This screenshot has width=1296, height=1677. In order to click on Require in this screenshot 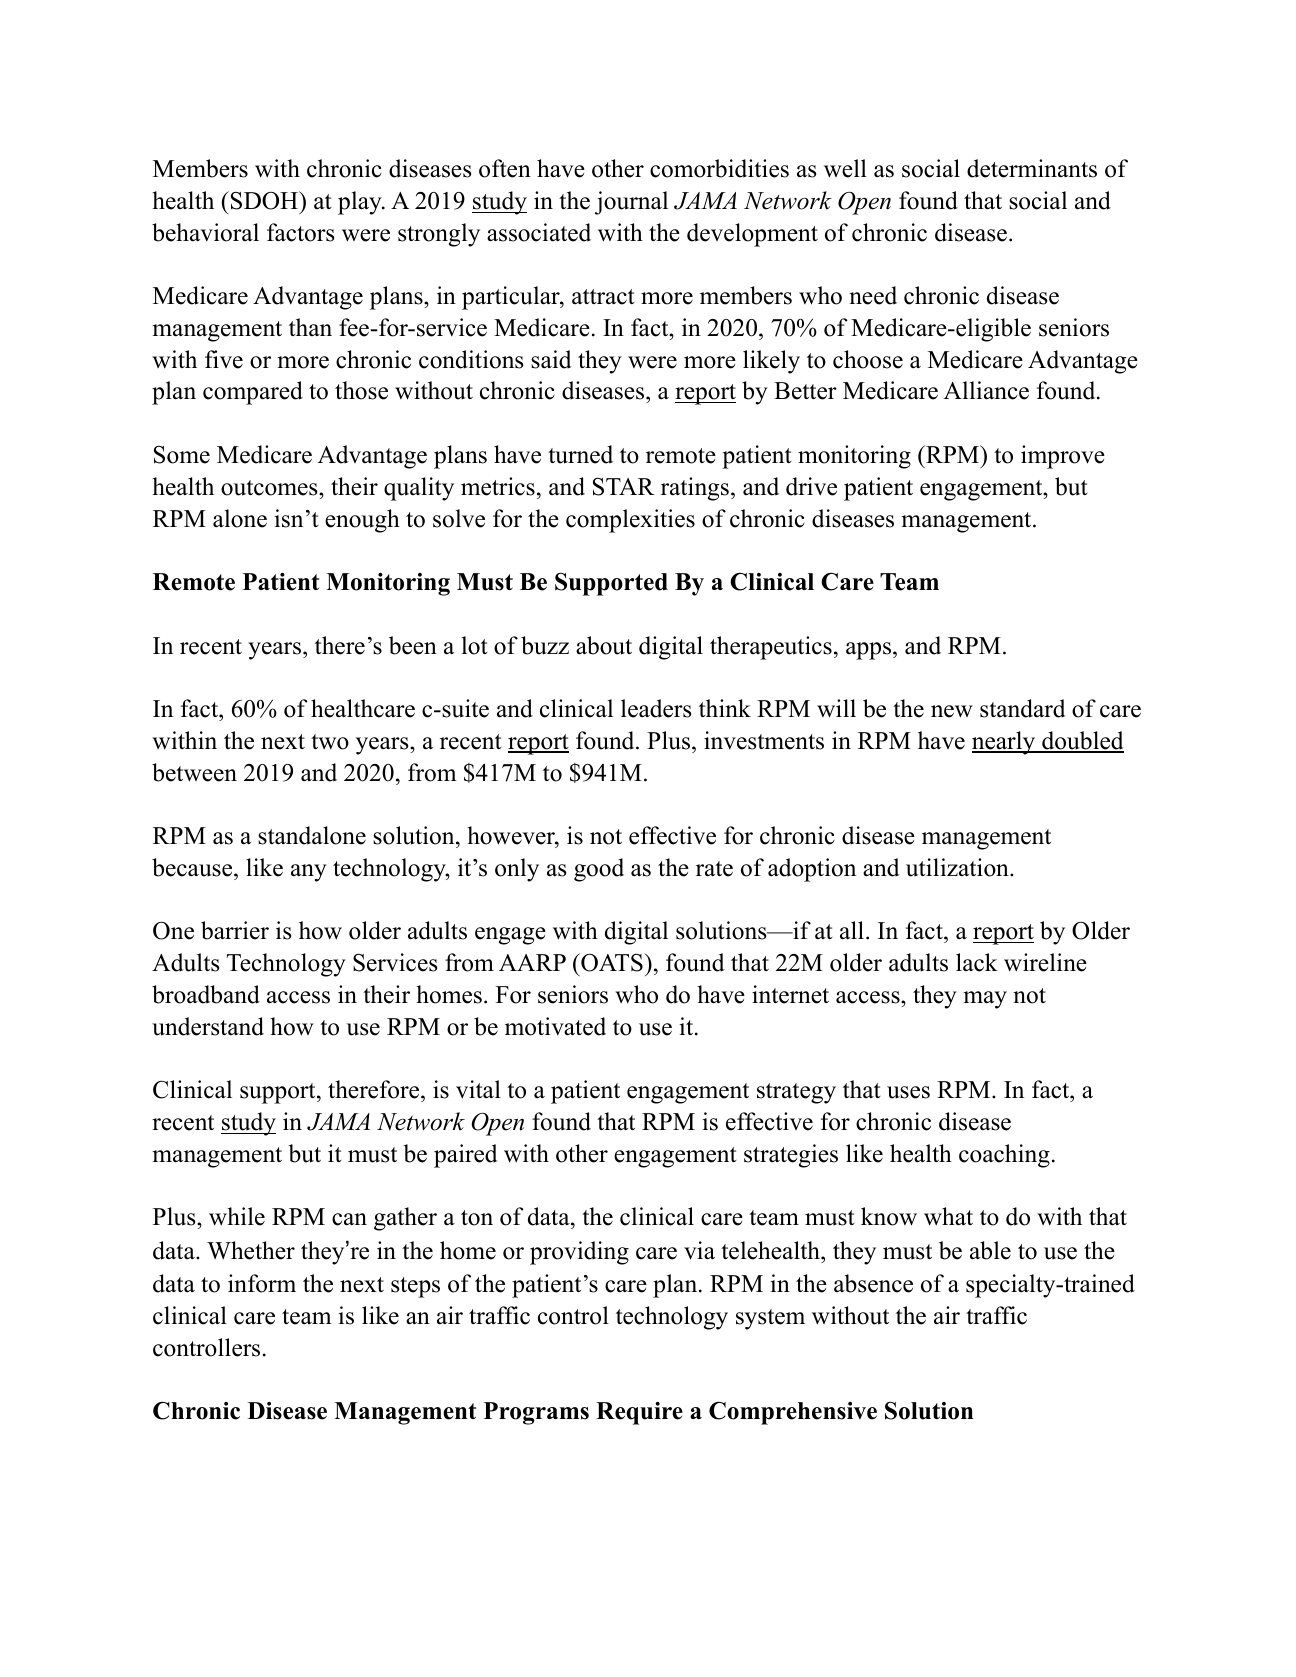, I will do `click(639, 1413)`.
